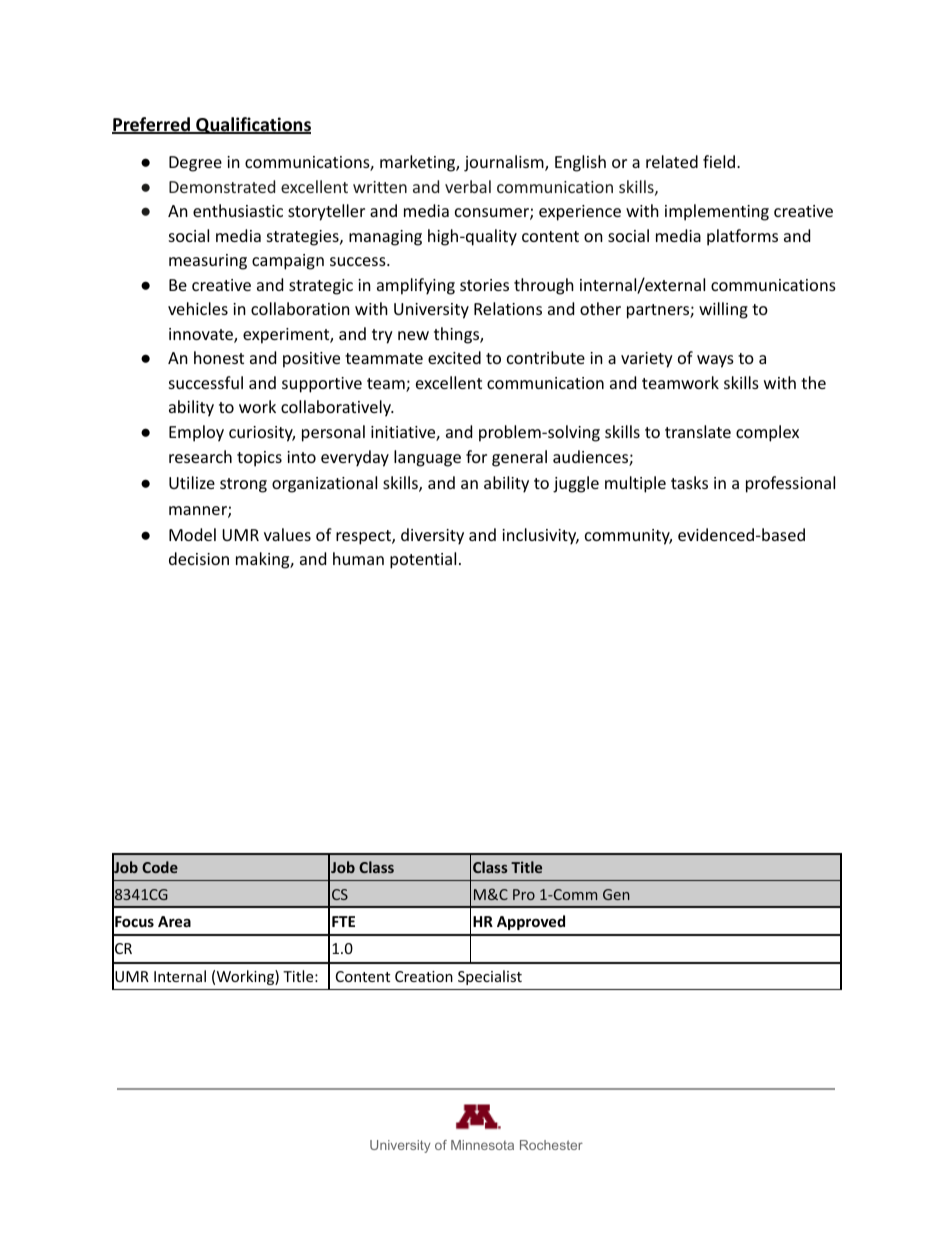 The width and height of the screenshot is (952, 1233). What do you see at coordinates (199, 558) in the screenshot?
I see `decision` at bounding box center [199, 558].
